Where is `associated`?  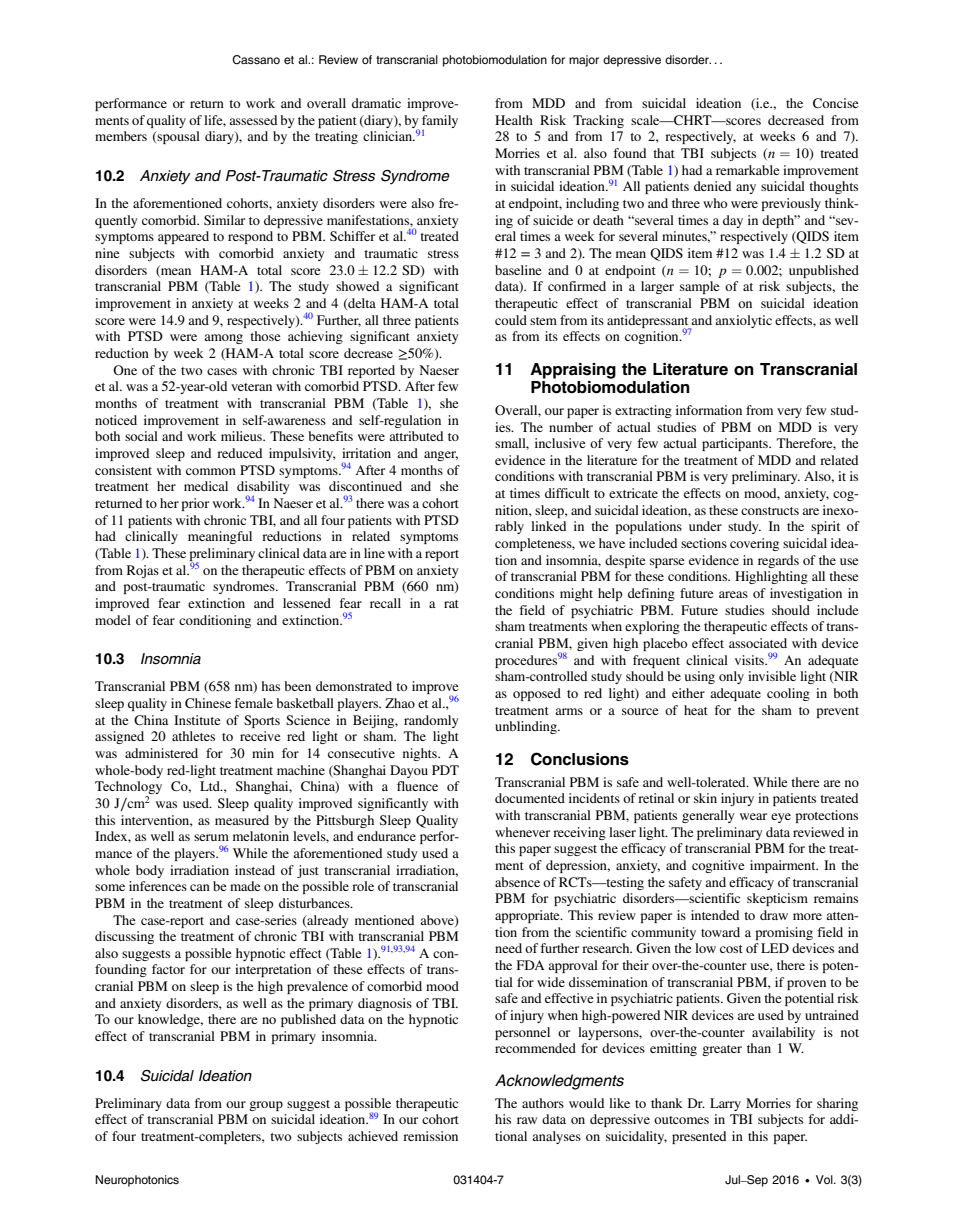
associated is located at coordinates (758, 643).
